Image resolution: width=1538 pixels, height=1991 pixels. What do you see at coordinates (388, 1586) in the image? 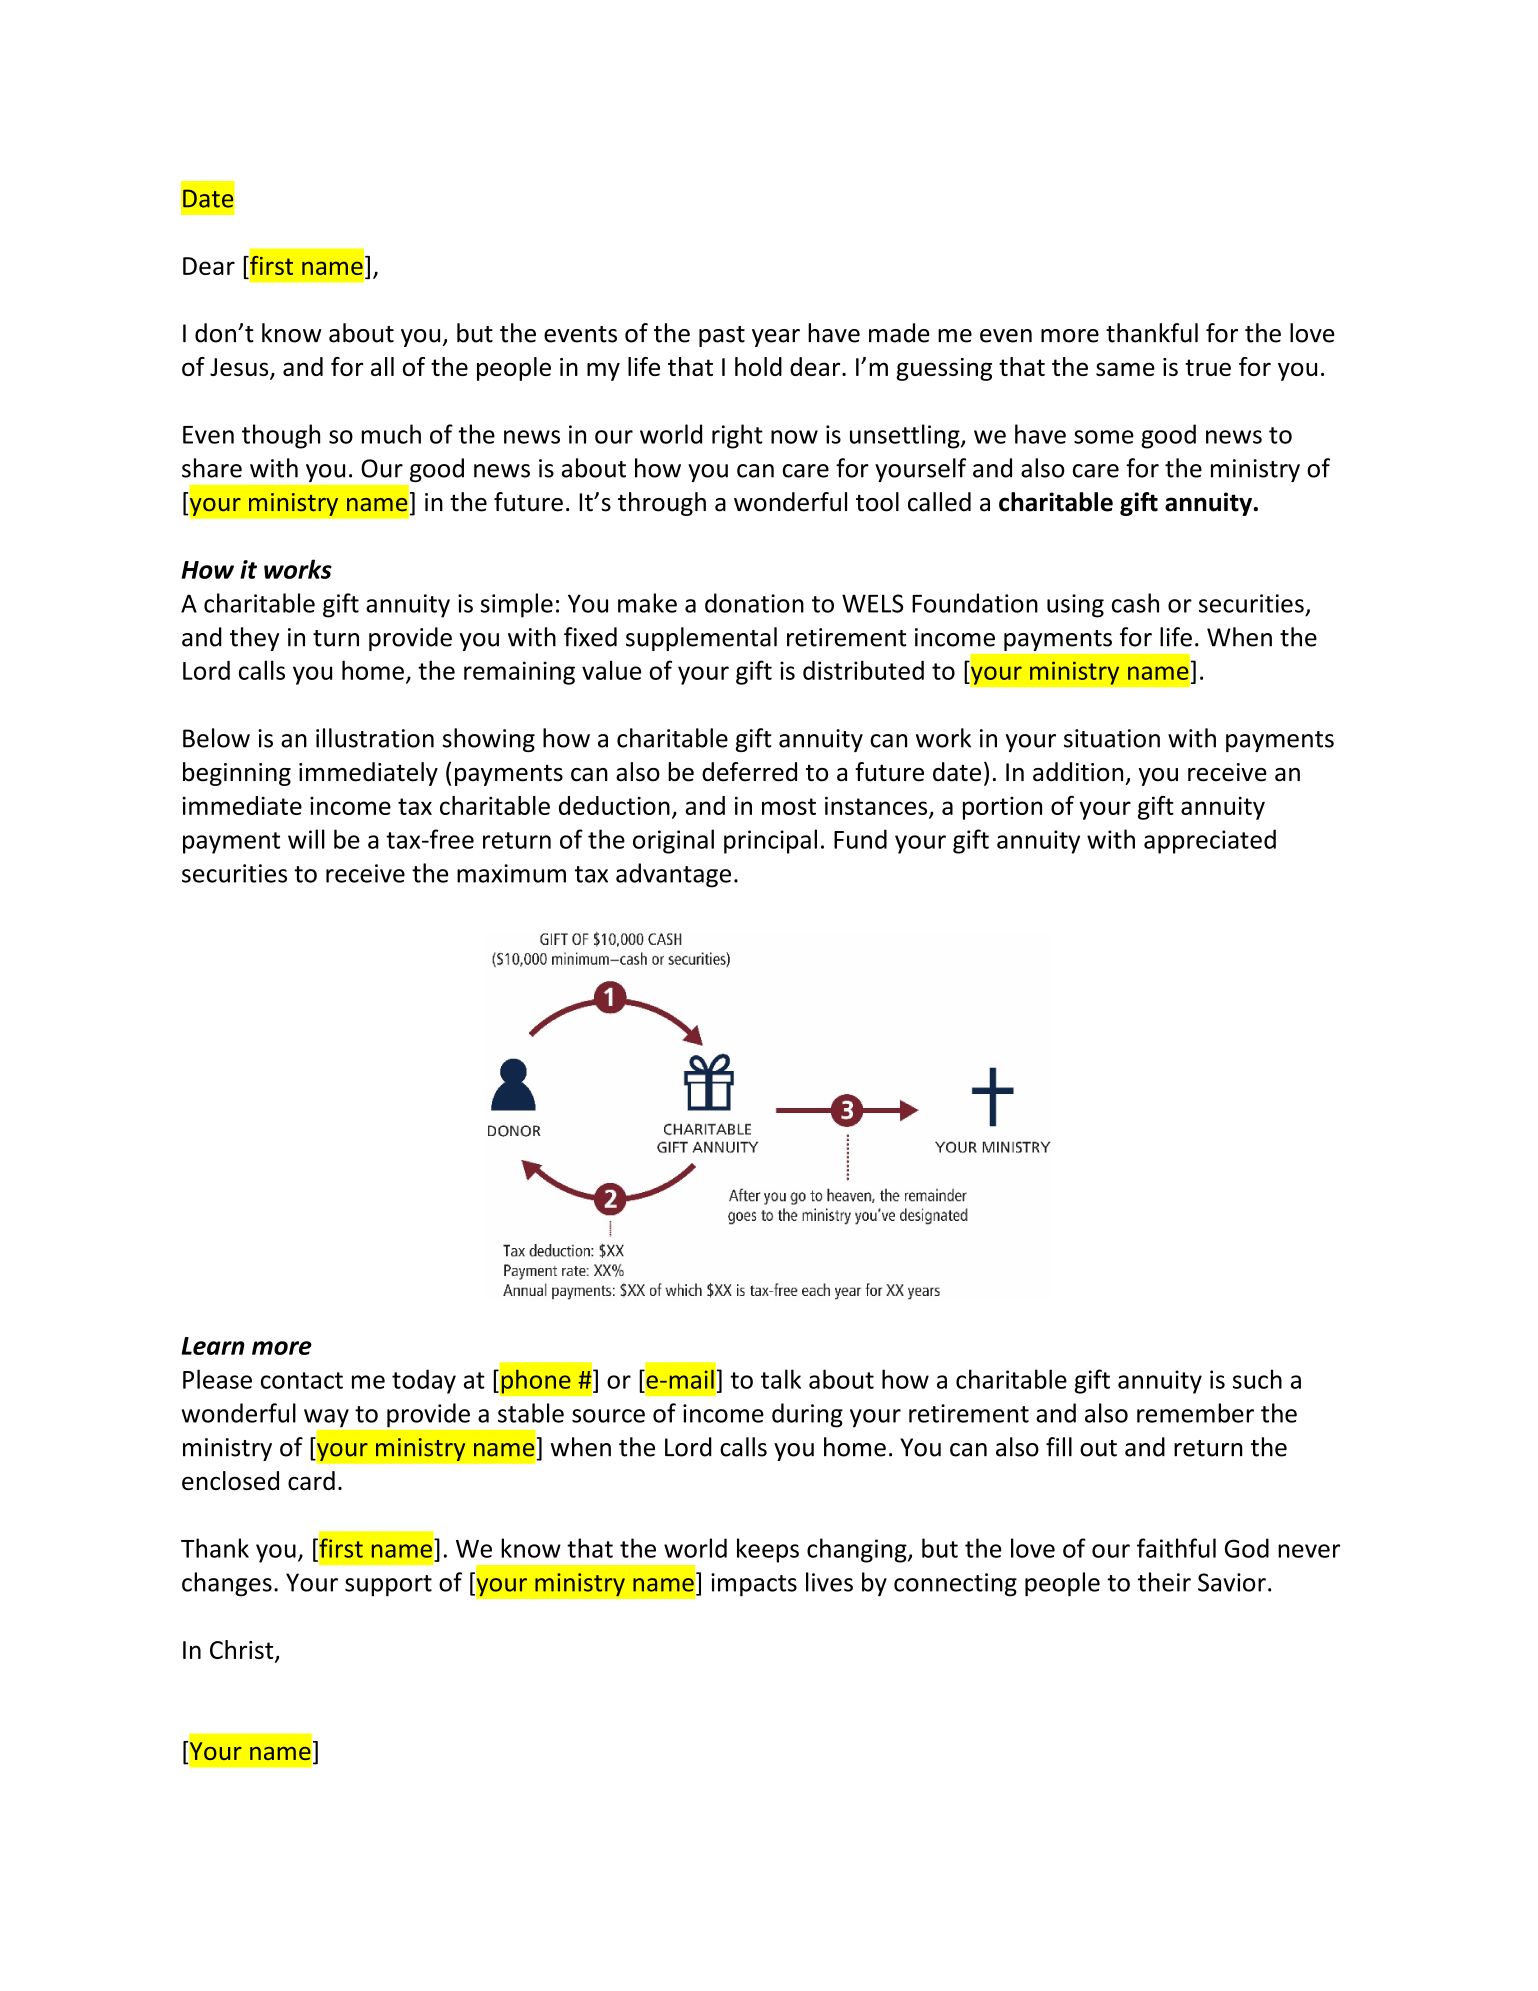
I see `support` at bounding box center [388, 1586].
